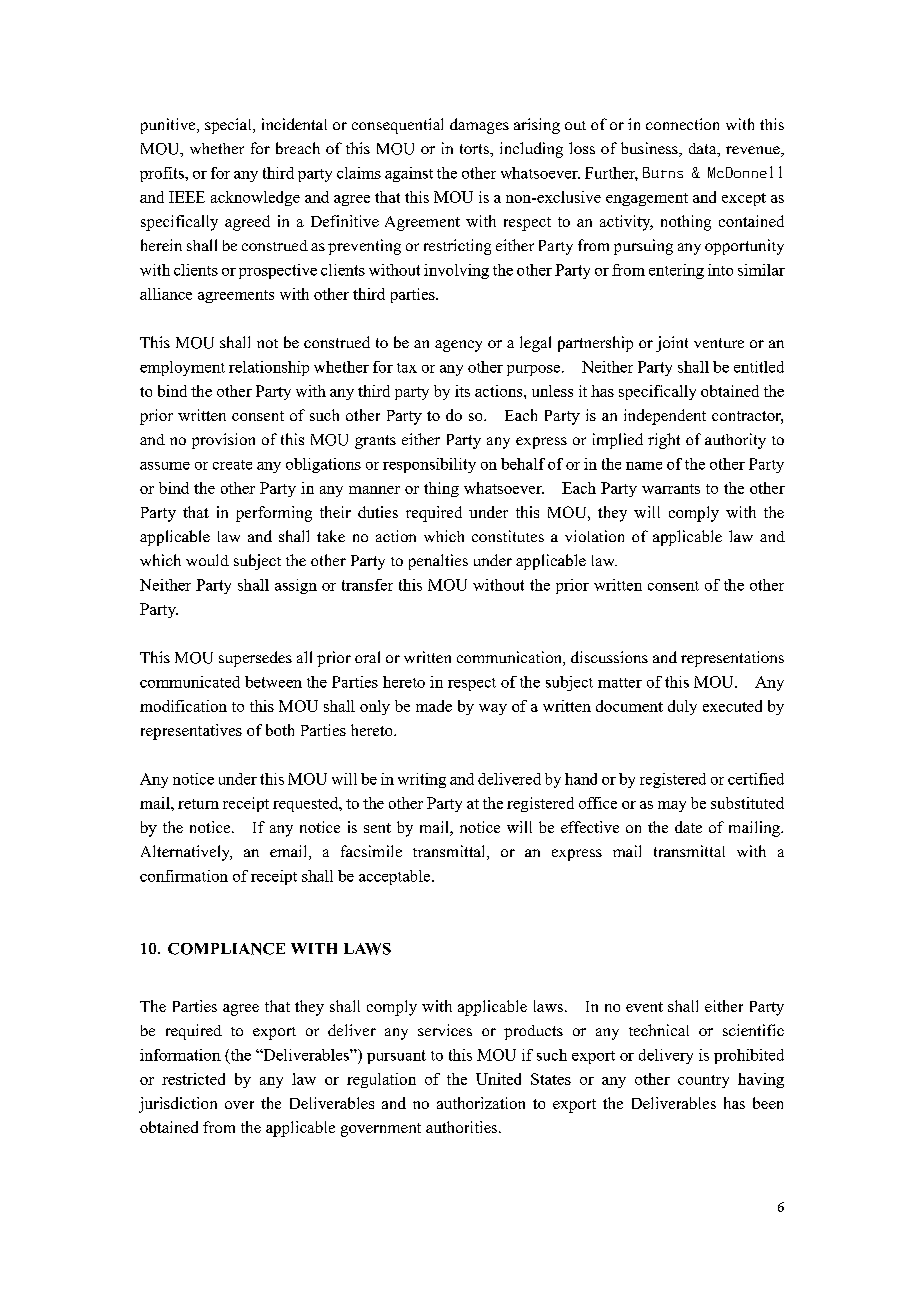 The image size is (924, 1308). Describe the element at coordinates (475, 149) in the screenshot. I see `torts` at that location.
